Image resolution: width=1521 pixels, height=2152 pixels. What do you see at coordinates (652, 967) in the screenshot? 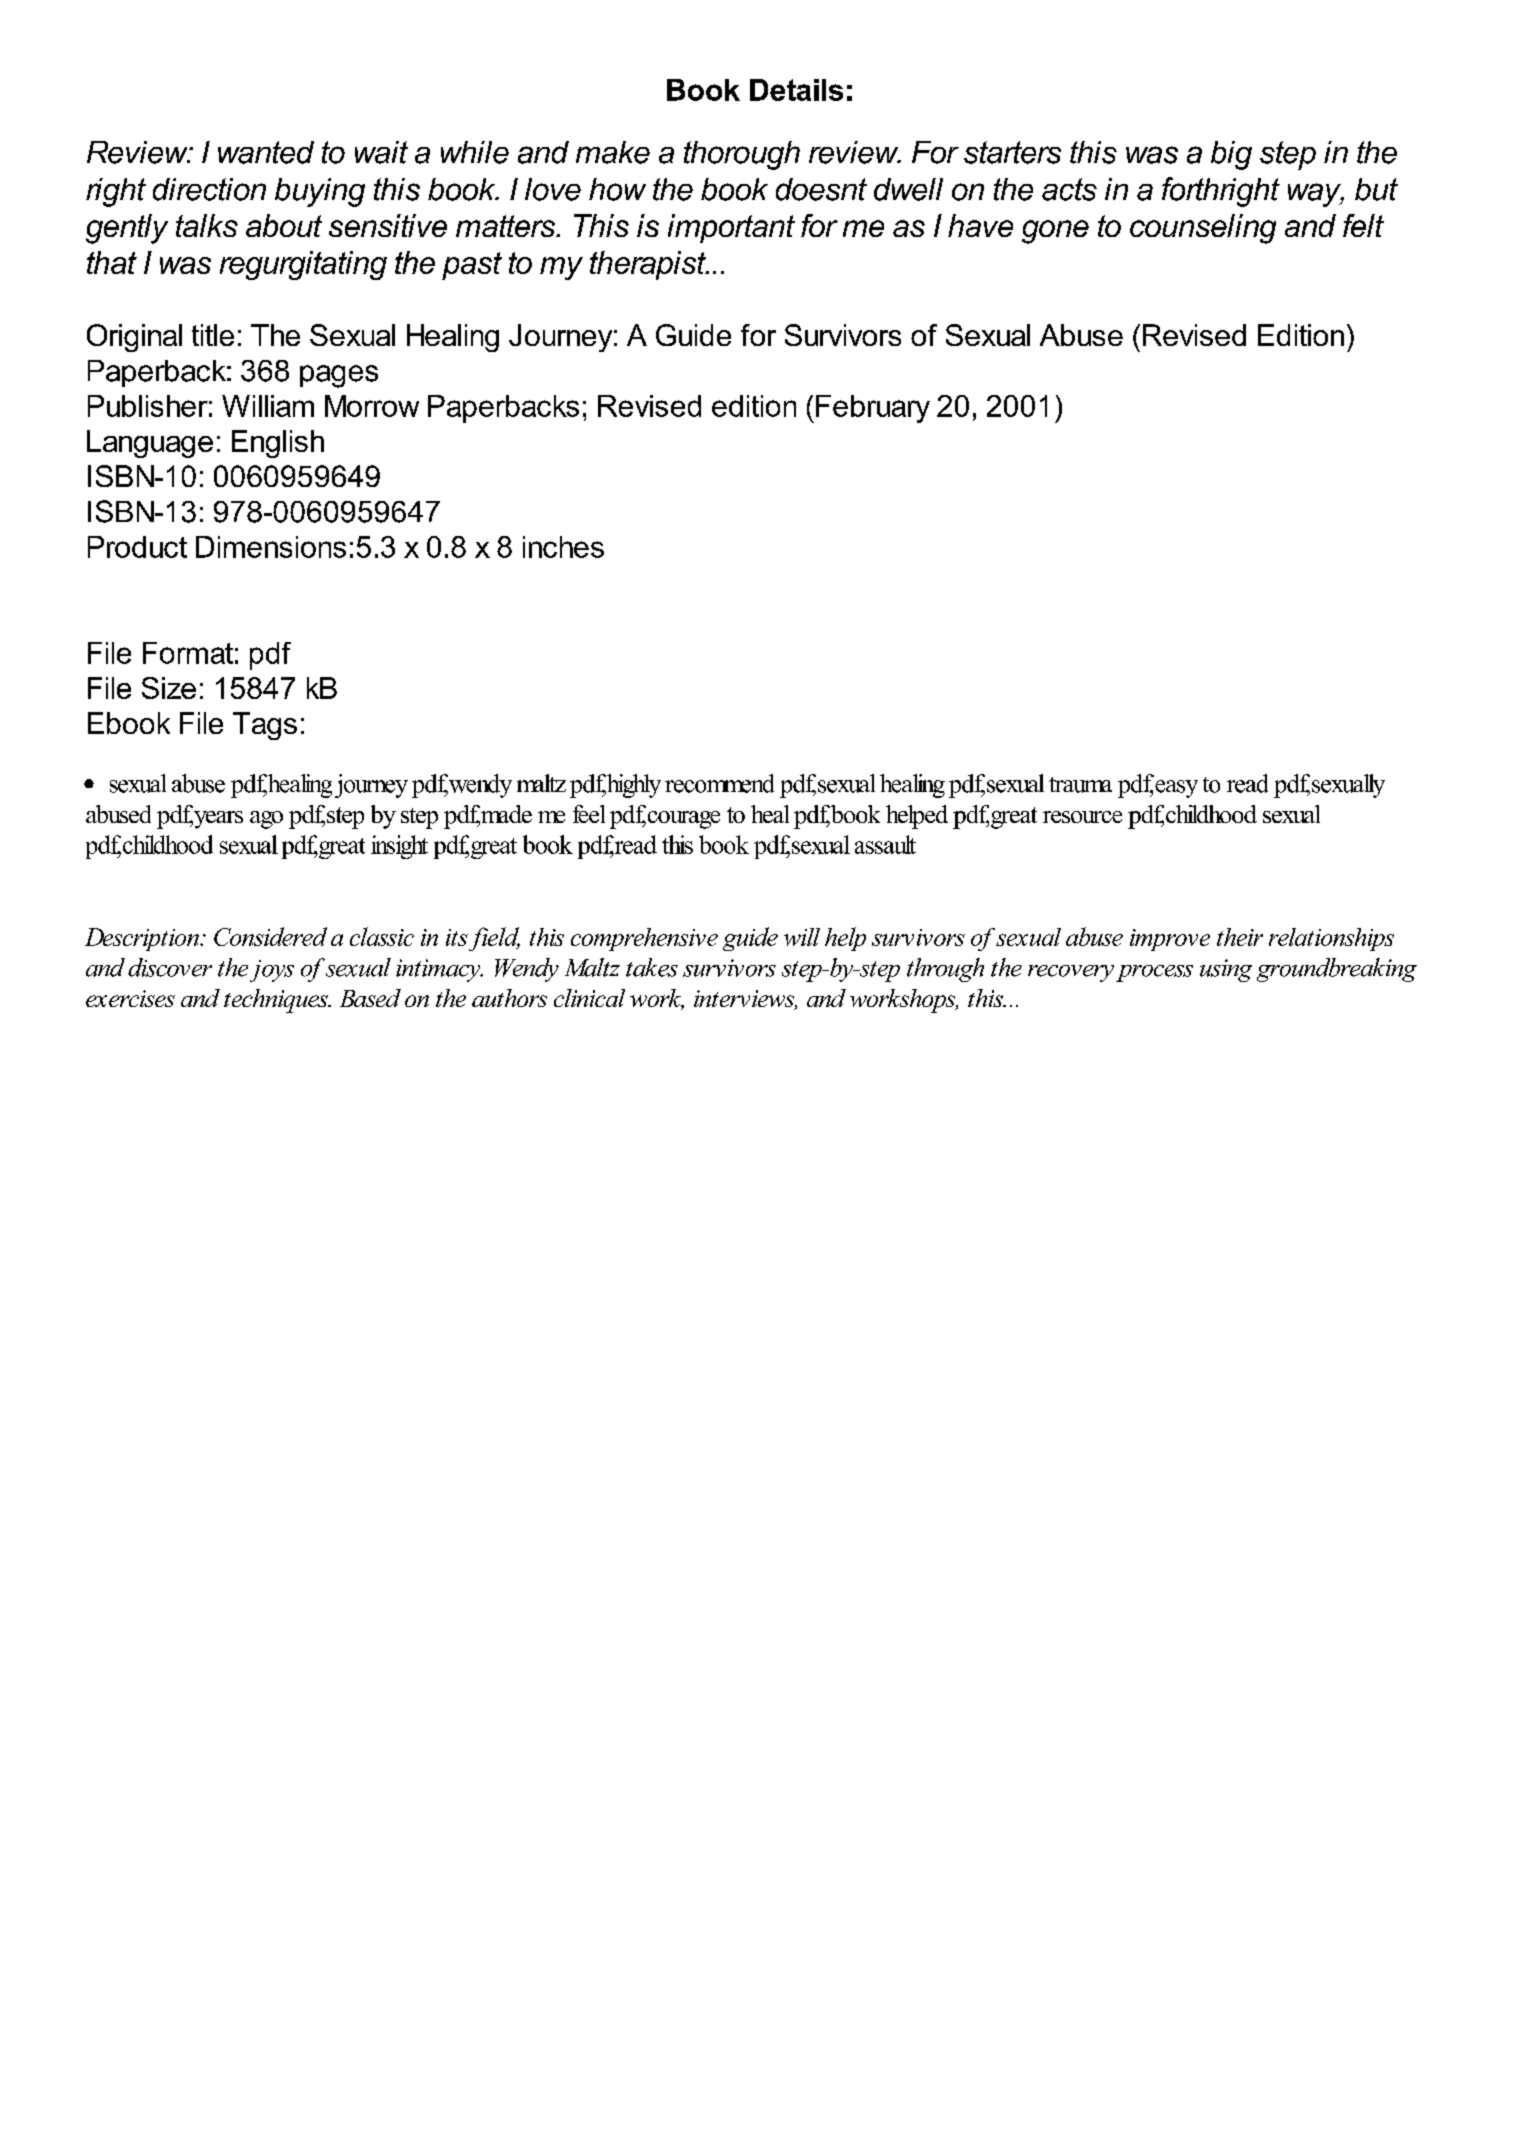
I see `takes` at bounding box center [652, 967].
